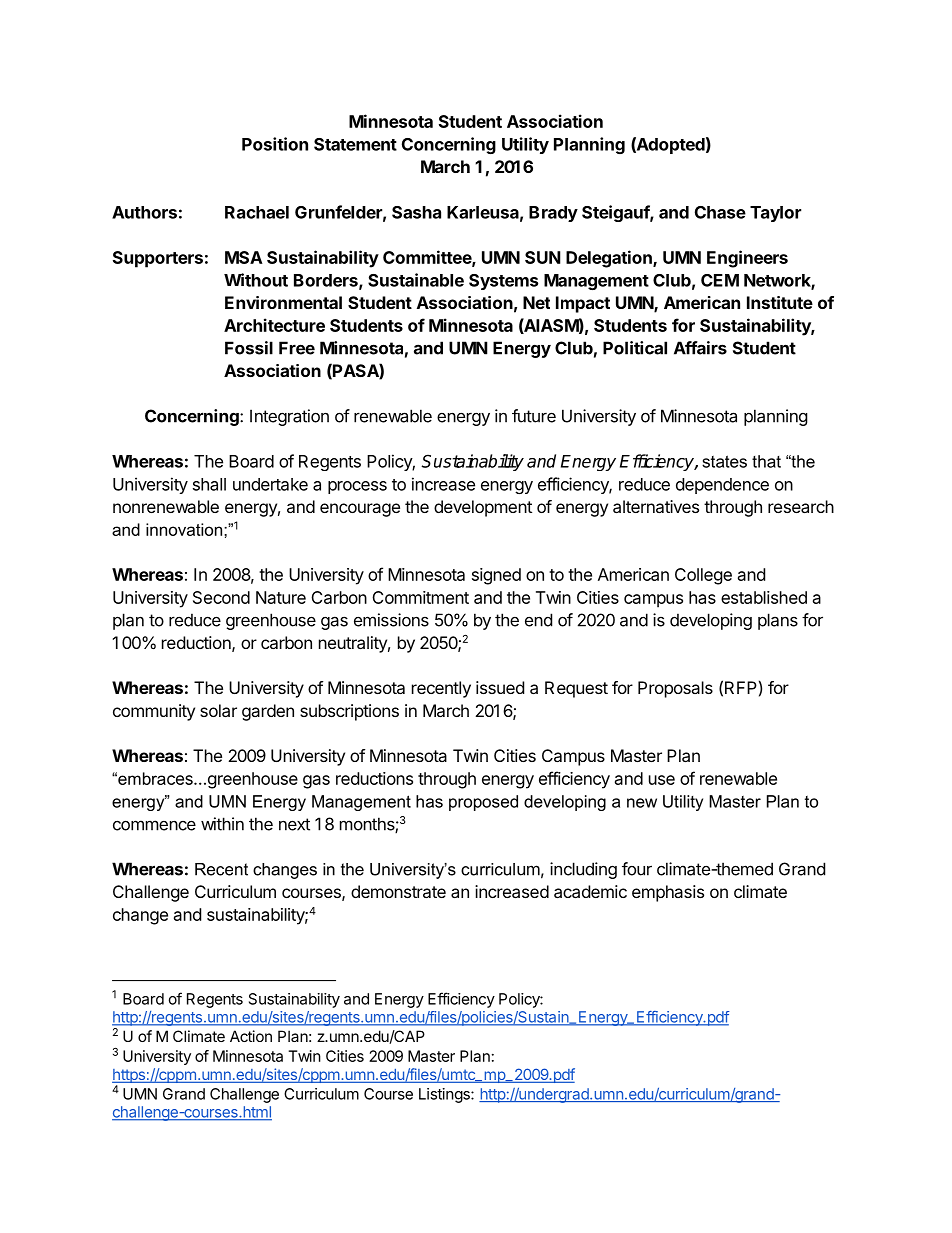 This screenshot has height=1233, width=952. What do you see at coordinates (700, 348) in the screenshot?
I see `Affairs` at bounding box center [700, 348].
